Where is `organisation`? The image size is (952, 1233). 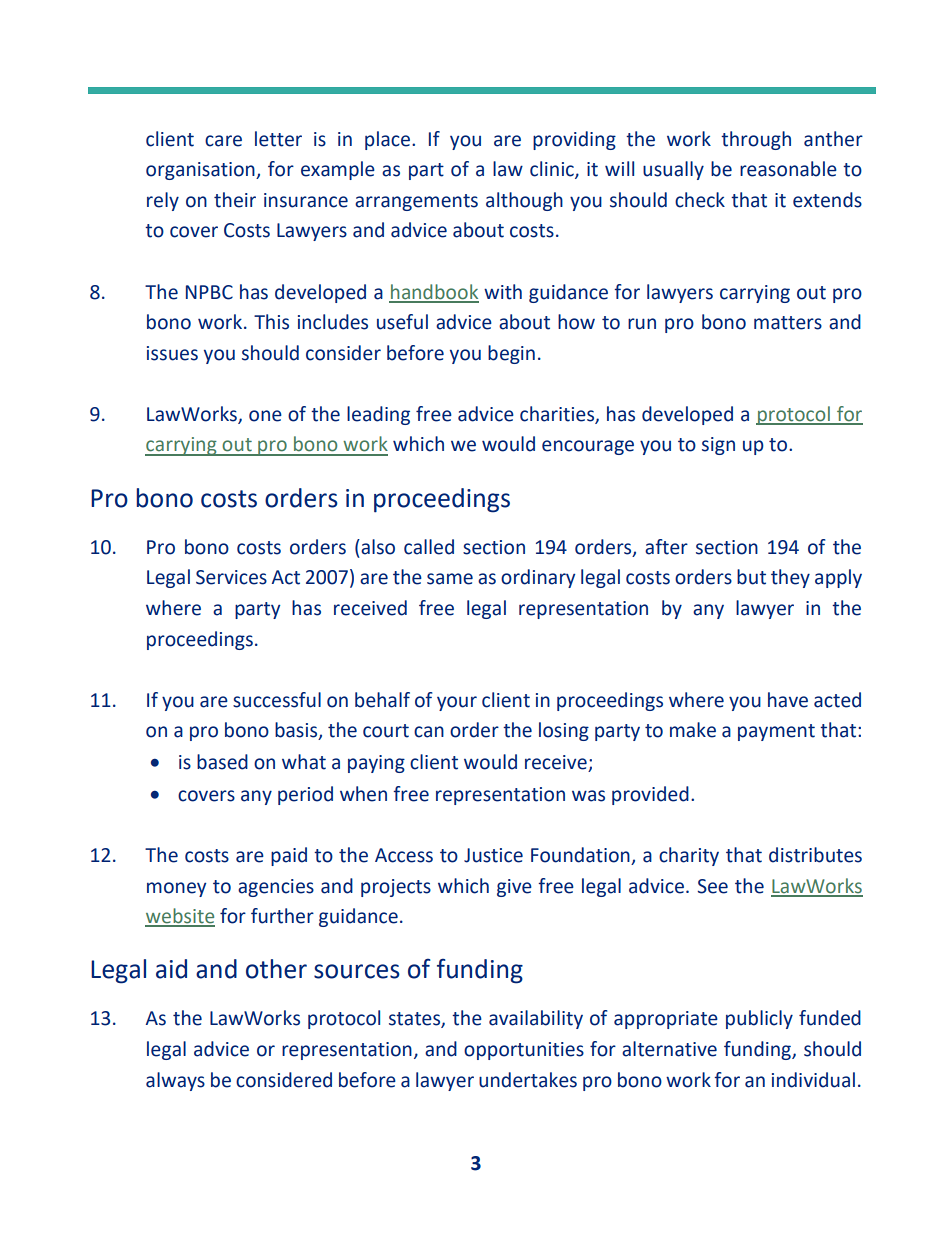 organisation is located at coordinates (201, 171).
